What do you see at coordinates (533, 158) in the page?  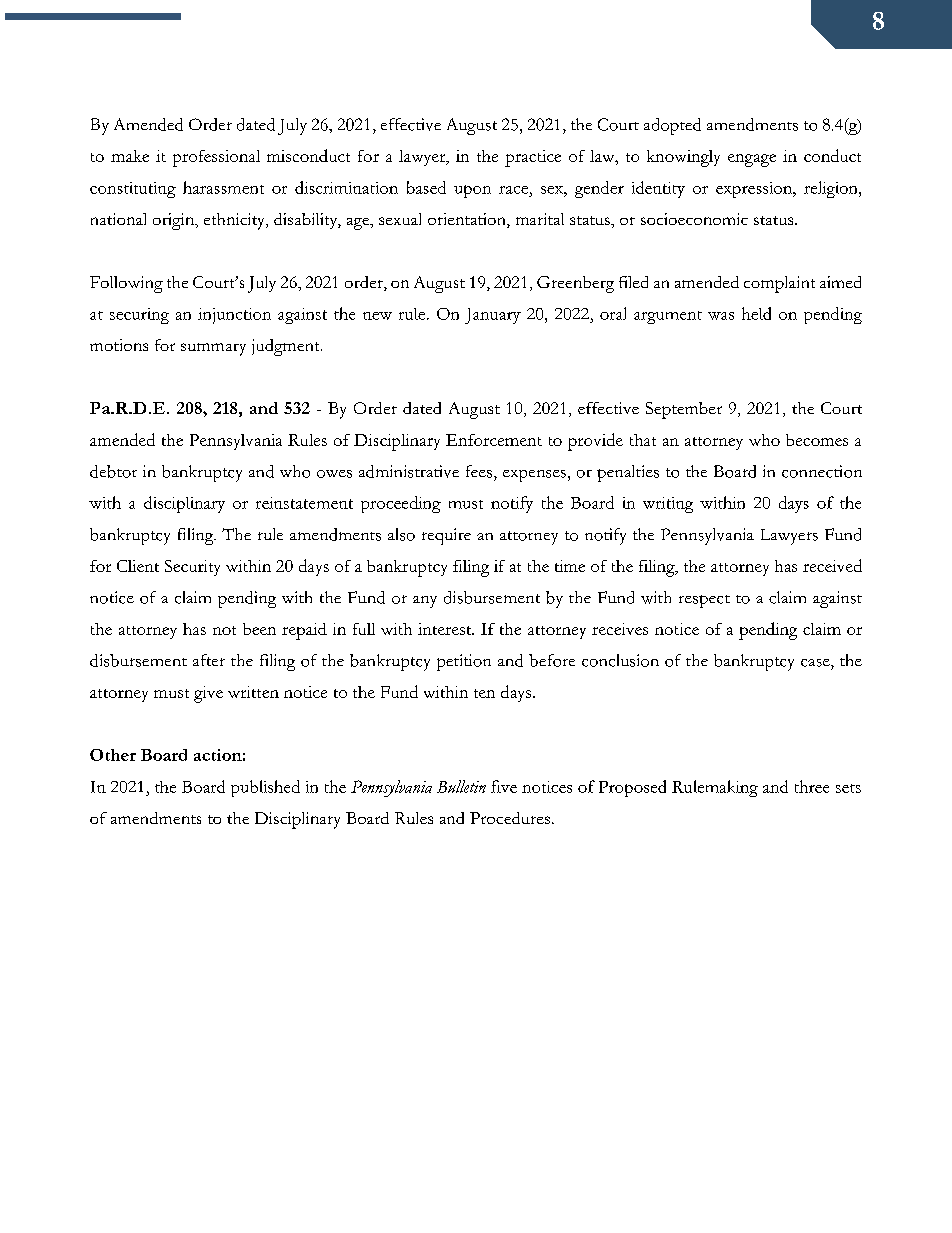 I see `practice` at bounding box center [533, 158].
